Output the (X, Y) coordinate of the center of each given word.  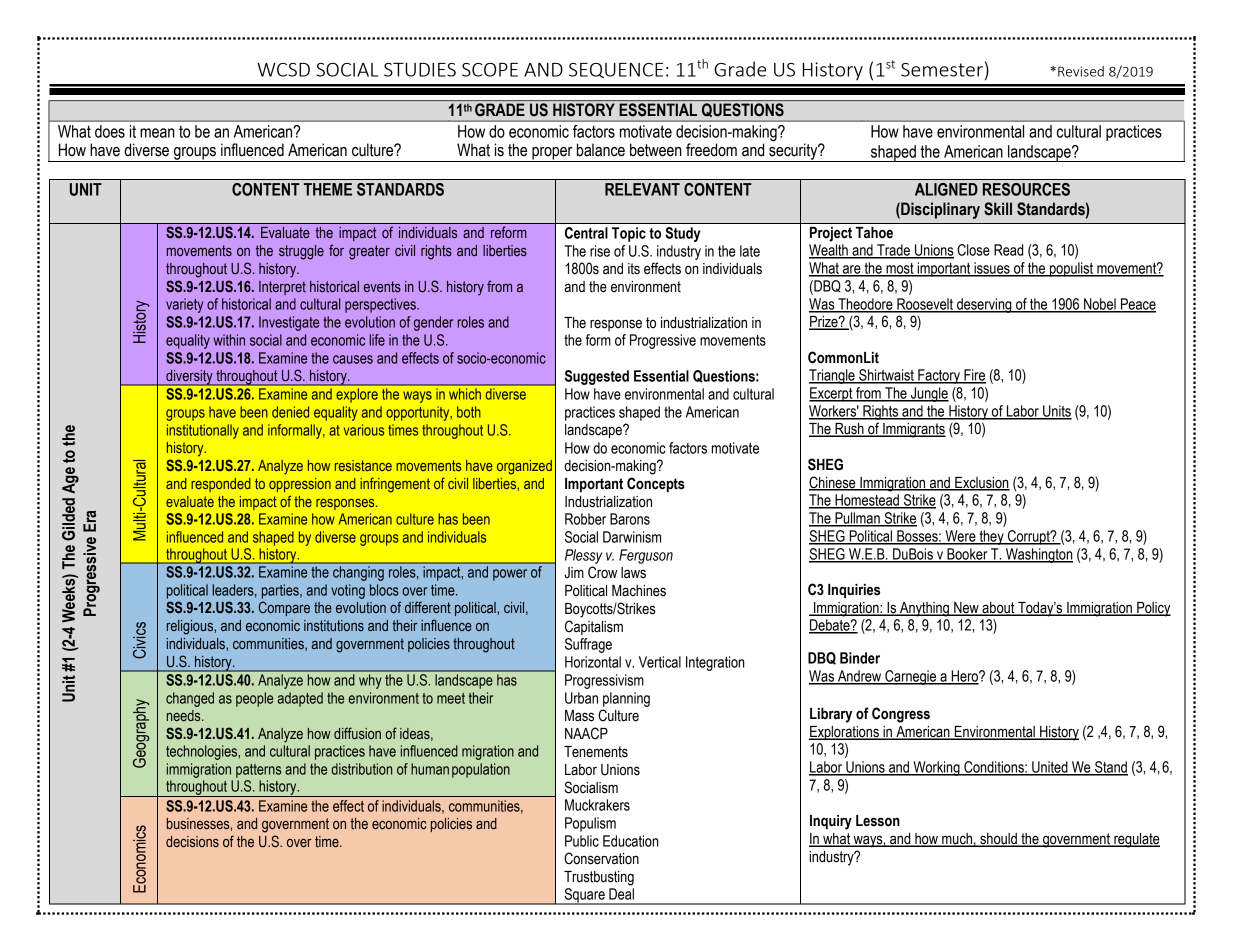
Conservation (601, 858)
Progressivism (604, 681)
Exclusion (981, 483)
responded (221, 485)
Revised (1081, 71)
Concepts (656, 484)
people (254, 699)
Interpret (282, 288)
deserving (984, 305)
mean (157, 133)
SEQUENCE (616, 70)
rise (600, 251)
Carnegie (911, 677)
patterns (258, 771)
